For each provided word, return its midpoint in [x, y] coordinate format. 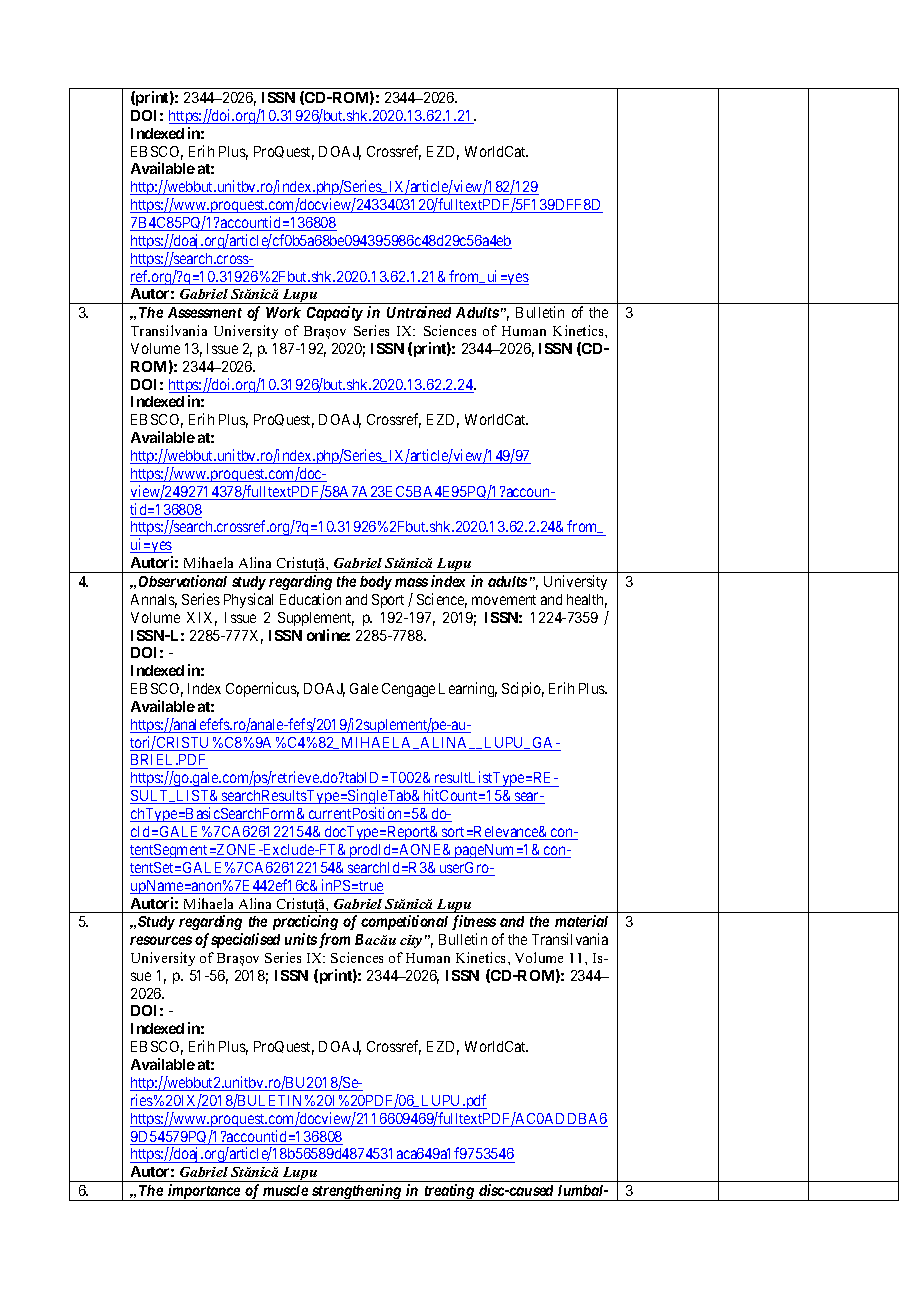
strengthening [357, 1192]
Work [283, 312]
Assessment [205, 312]
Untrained [419, 312]
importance [204, 1192]
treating [449, 1192]
